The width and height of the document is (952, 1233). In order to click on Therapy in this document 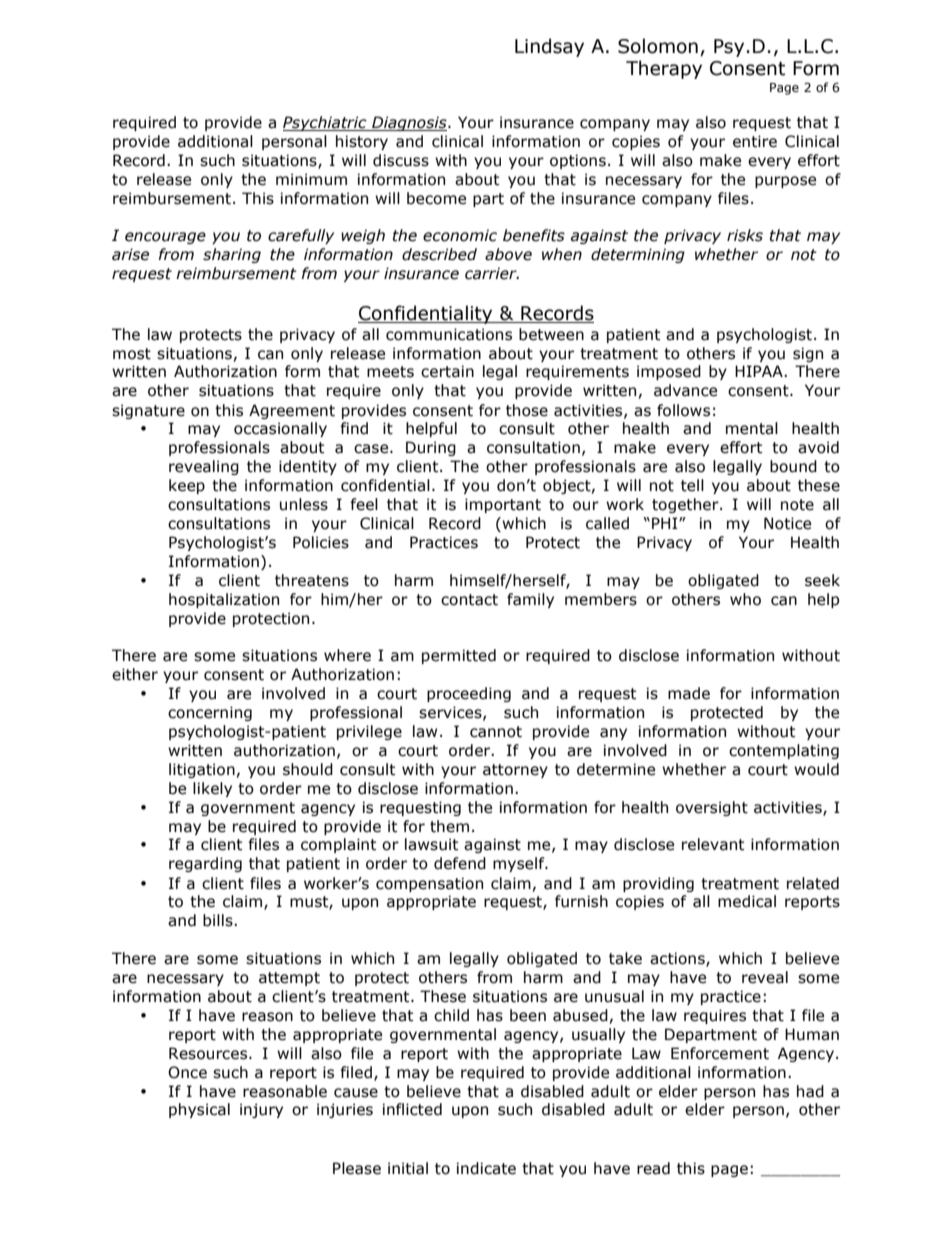, I will do `click(664, 69)`.
